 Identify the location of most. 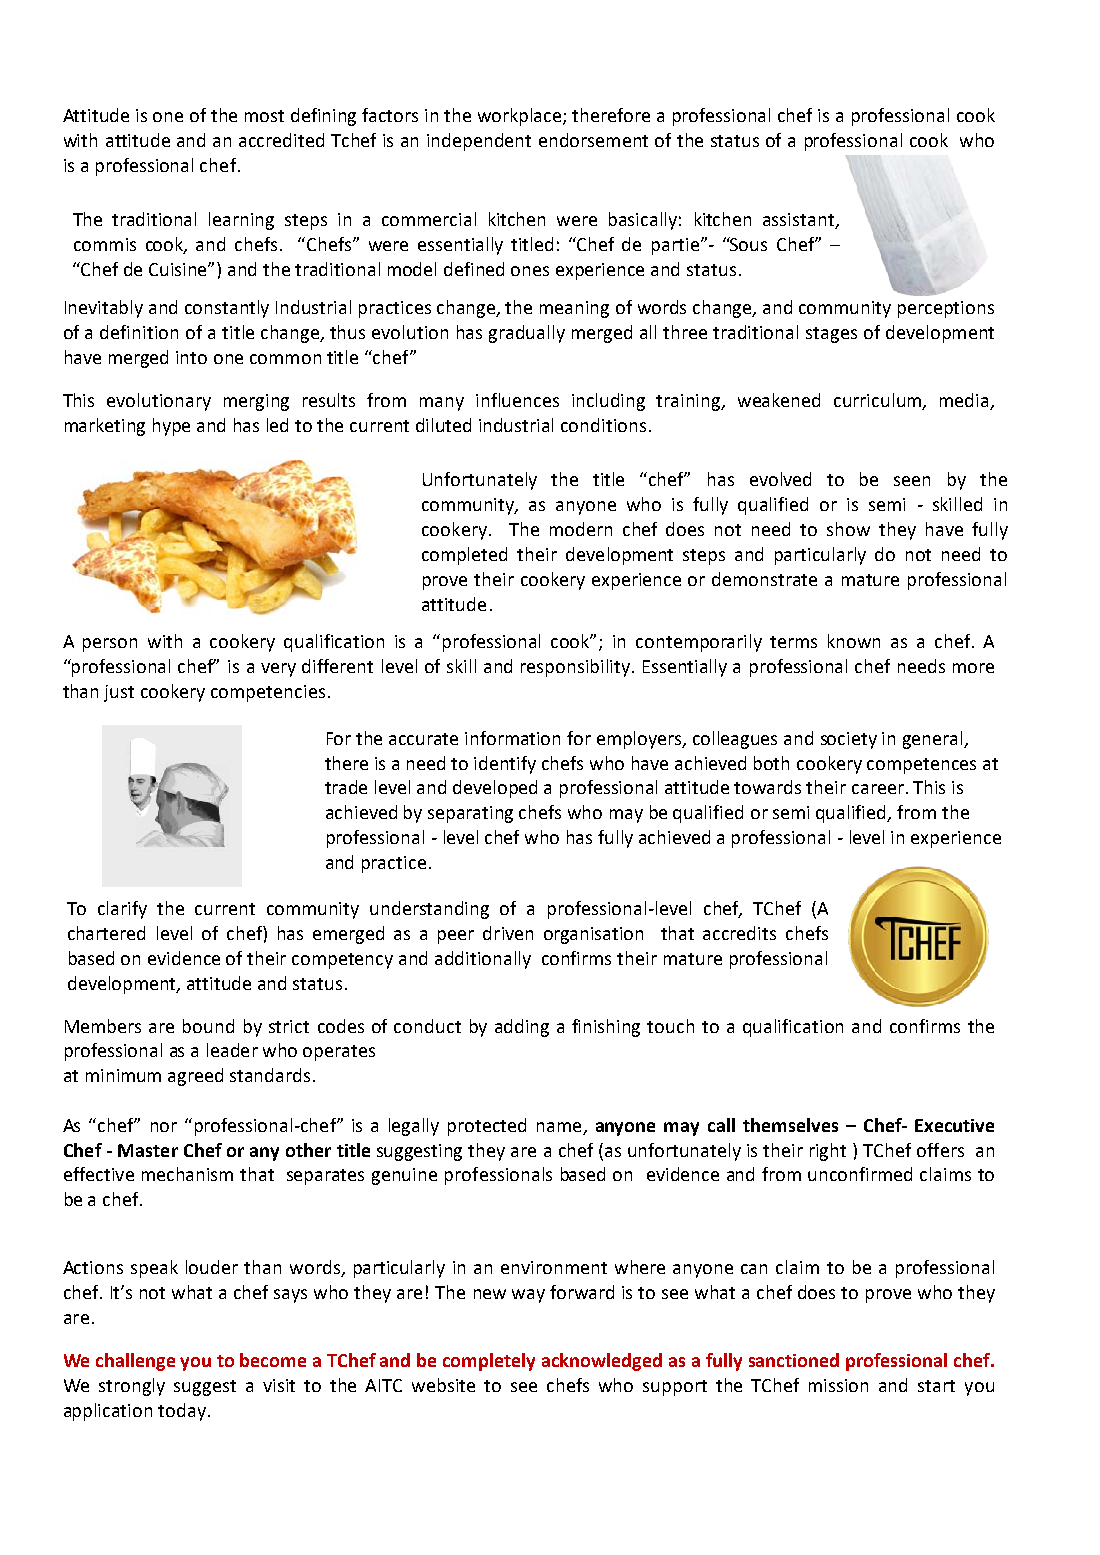
(264, 116).
